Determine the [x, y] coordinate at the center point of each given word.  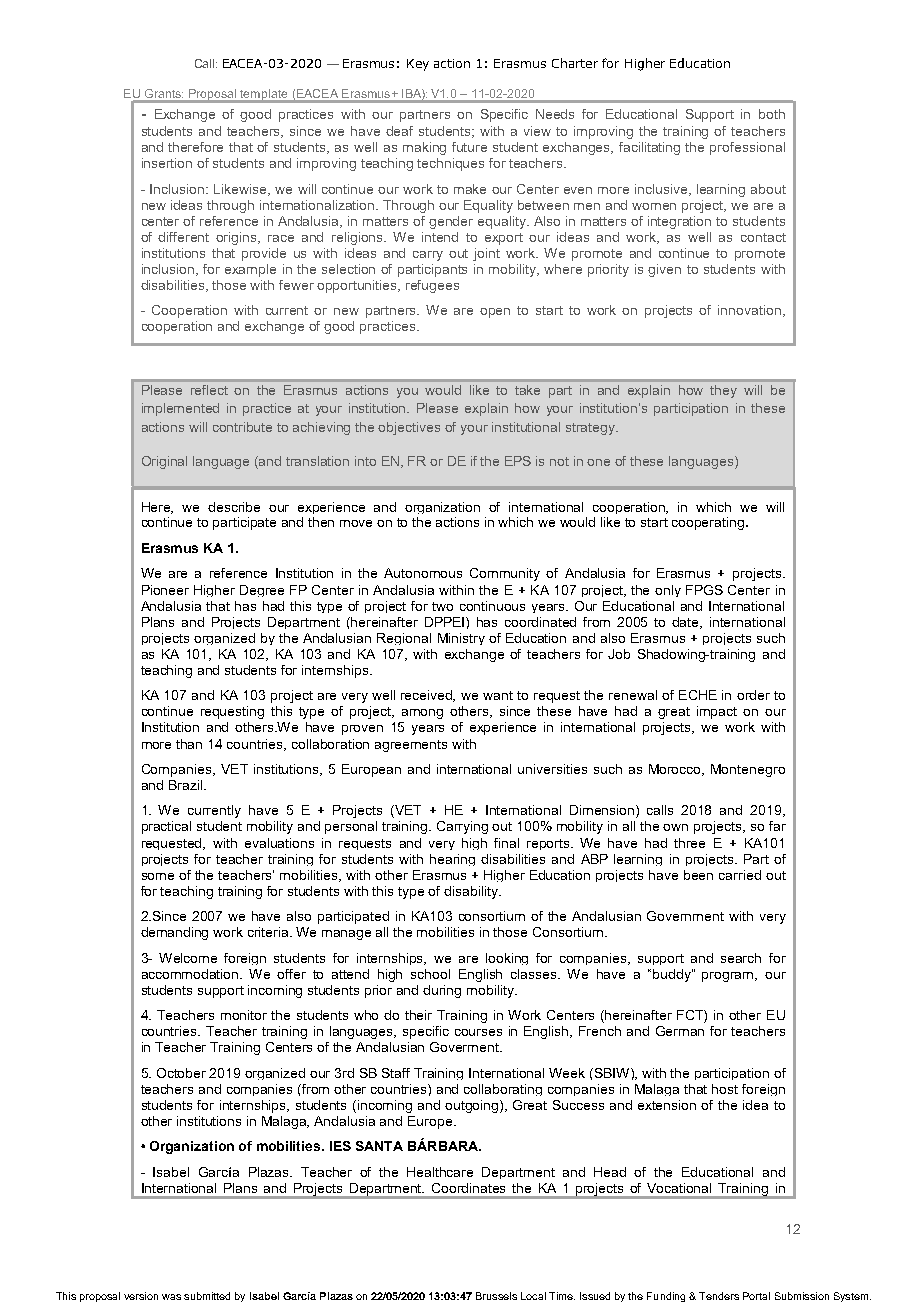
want [498, 695]
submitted [207, 1296]
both [772, 114]
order [753, 695]
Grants [164, 93]
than [189, 744]
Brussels [496, 1296]
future [469, 147]
